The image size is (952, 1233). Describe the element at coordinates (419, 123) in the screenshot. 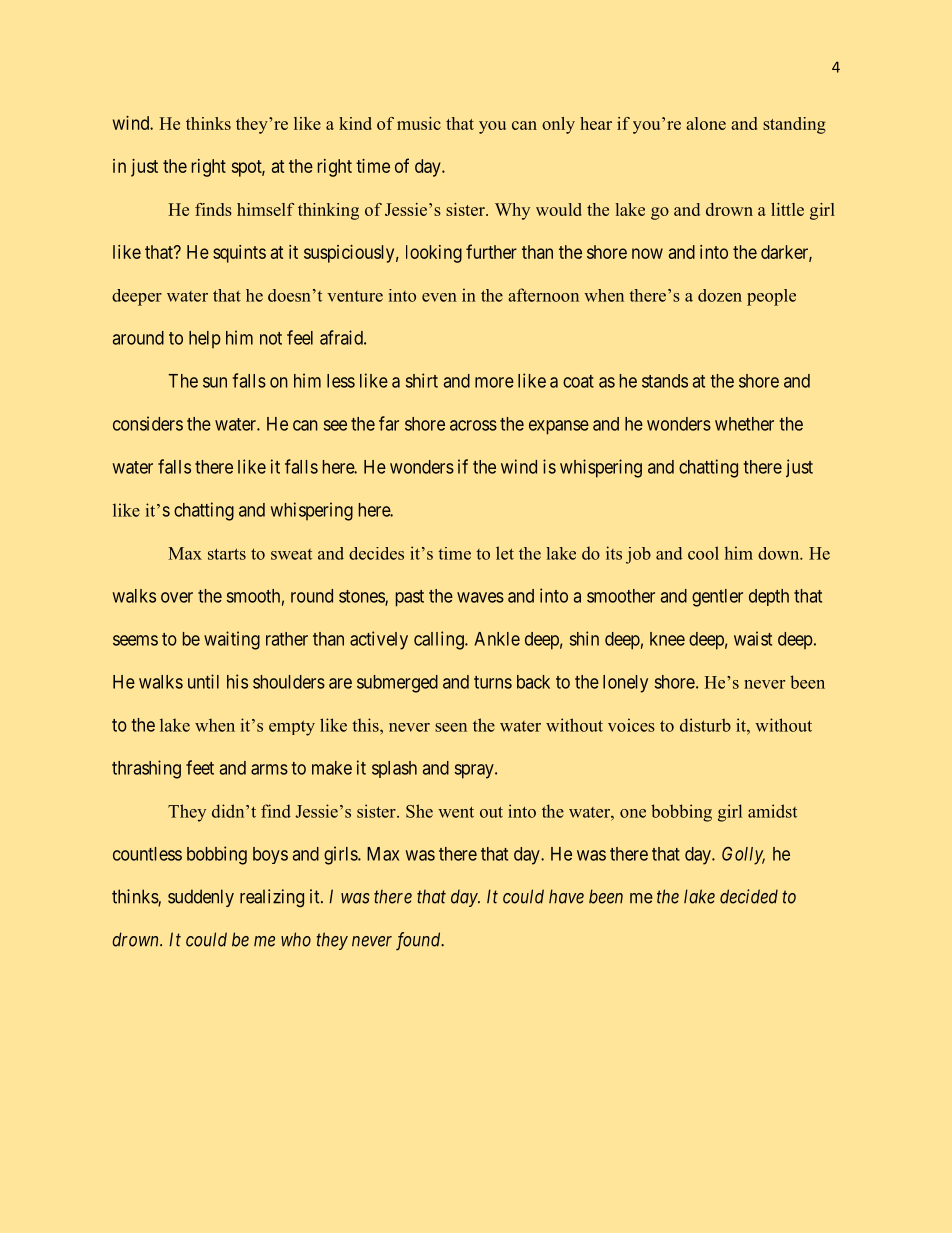

I see `music` at that location.
